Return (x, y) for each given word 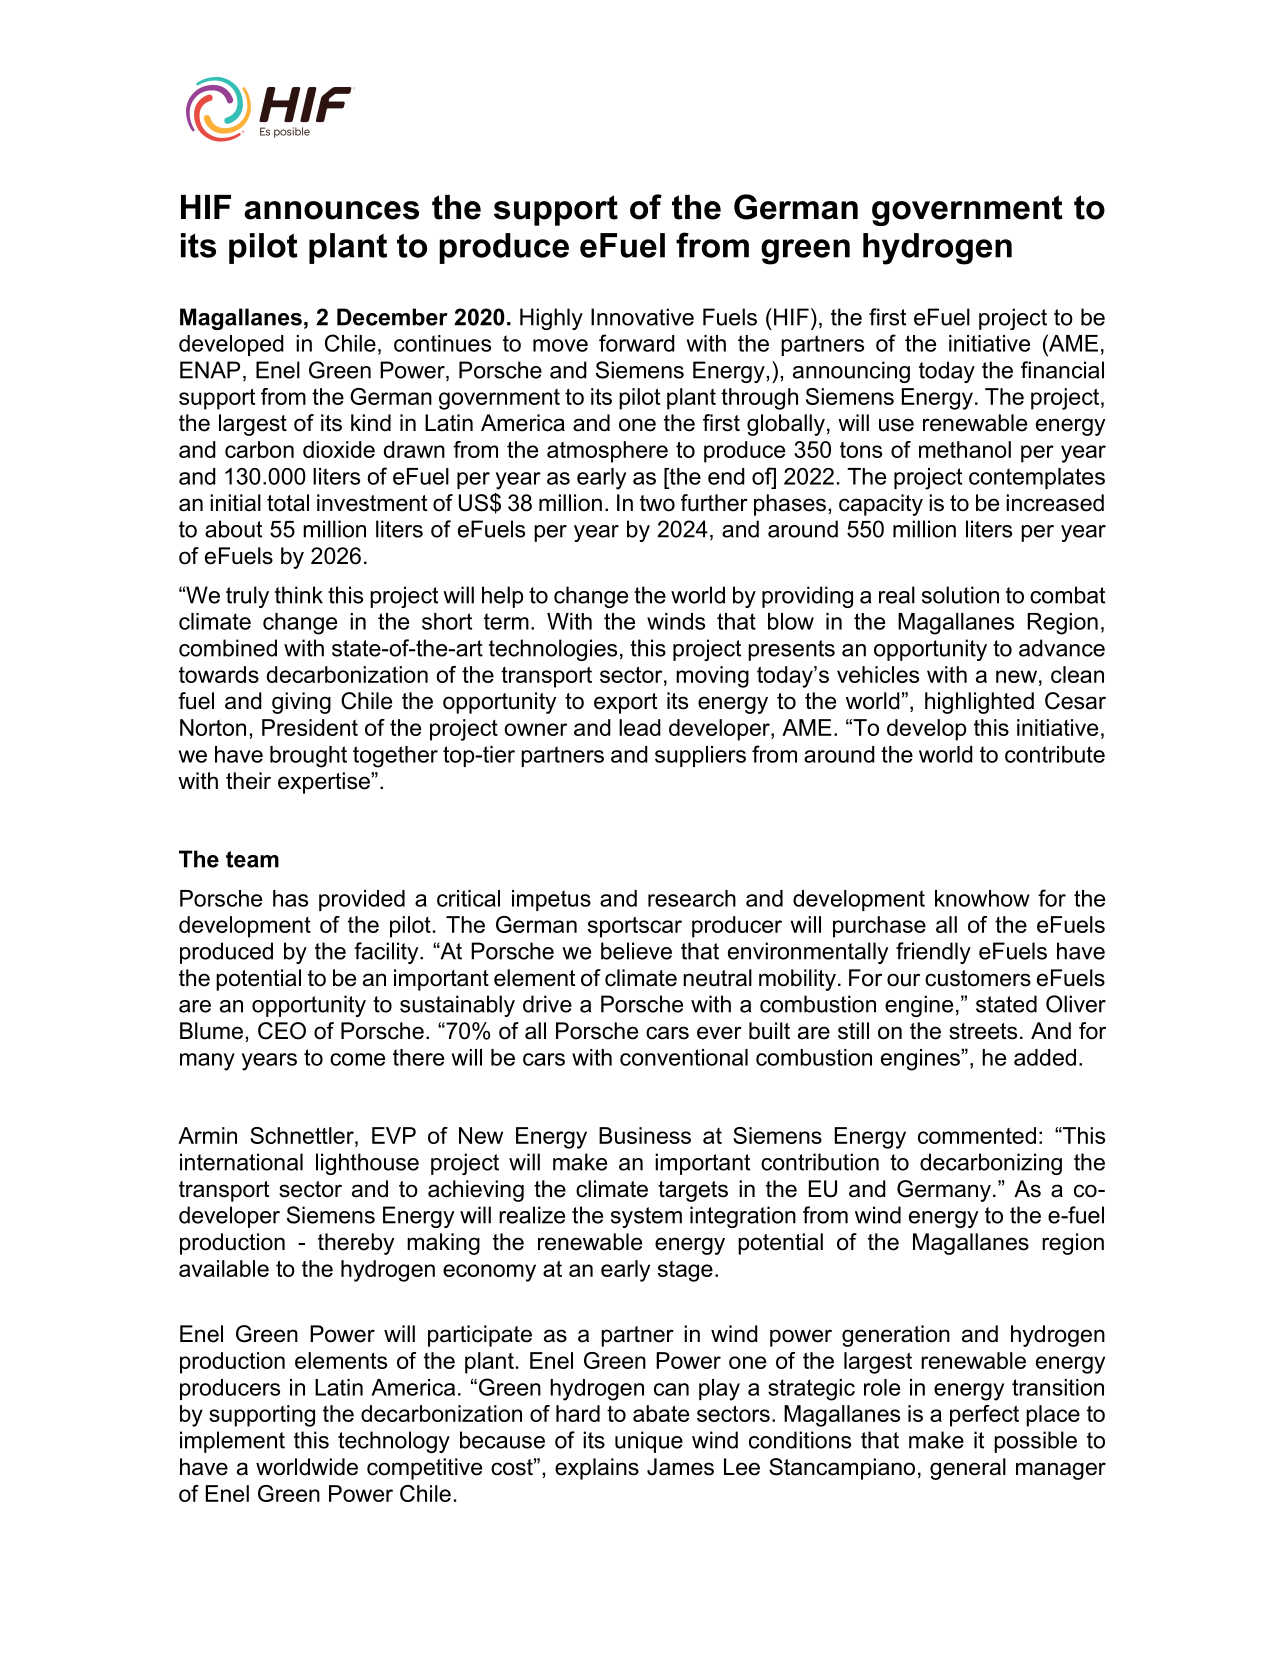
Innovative (642, 317)
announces (331, 210)
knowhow (982, 898)
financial (1062, 370)
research (692, 898)
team (252, 859)
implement (232, 1442)
